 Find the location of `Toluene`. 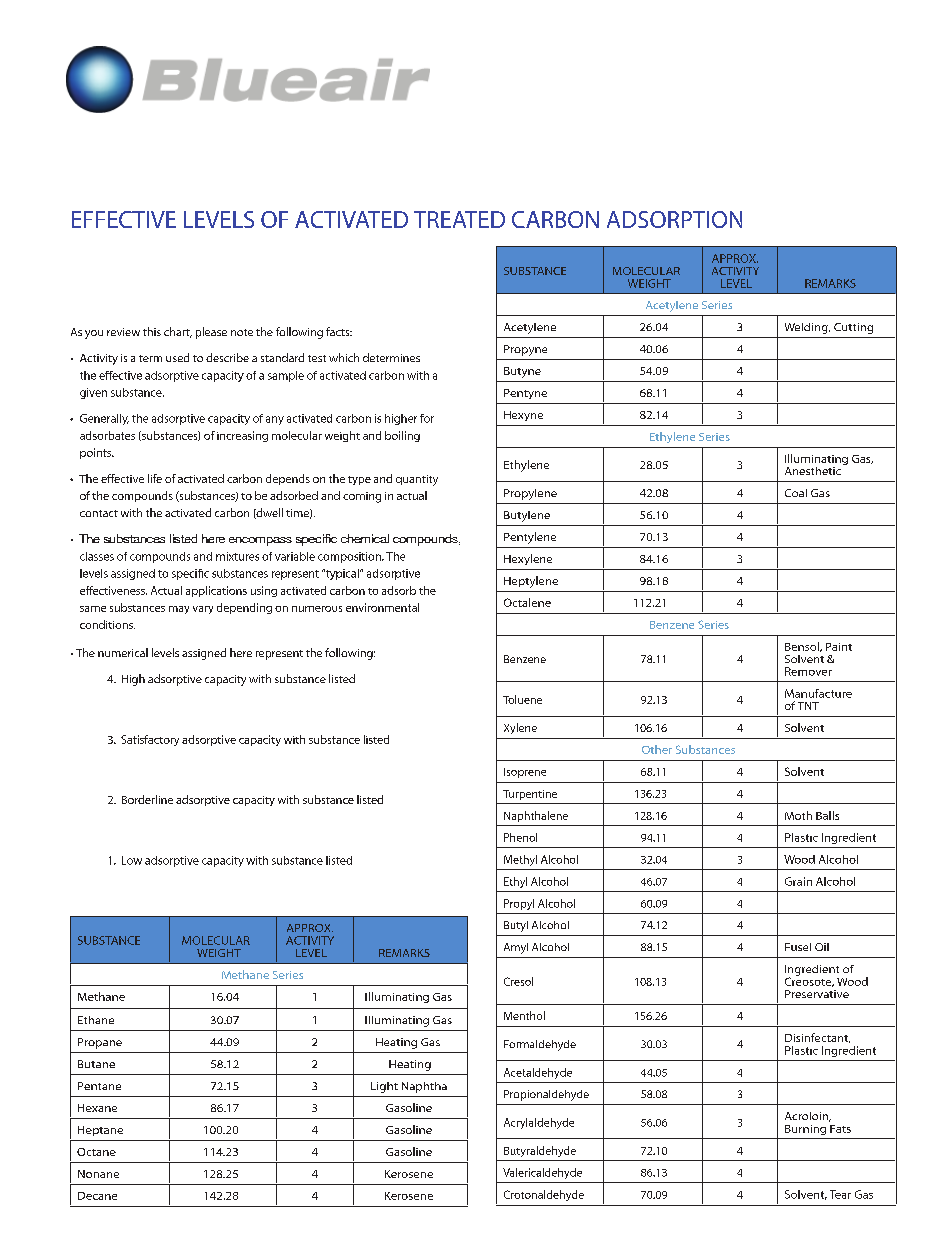

Toluene is located at coordinates (522, 699).
